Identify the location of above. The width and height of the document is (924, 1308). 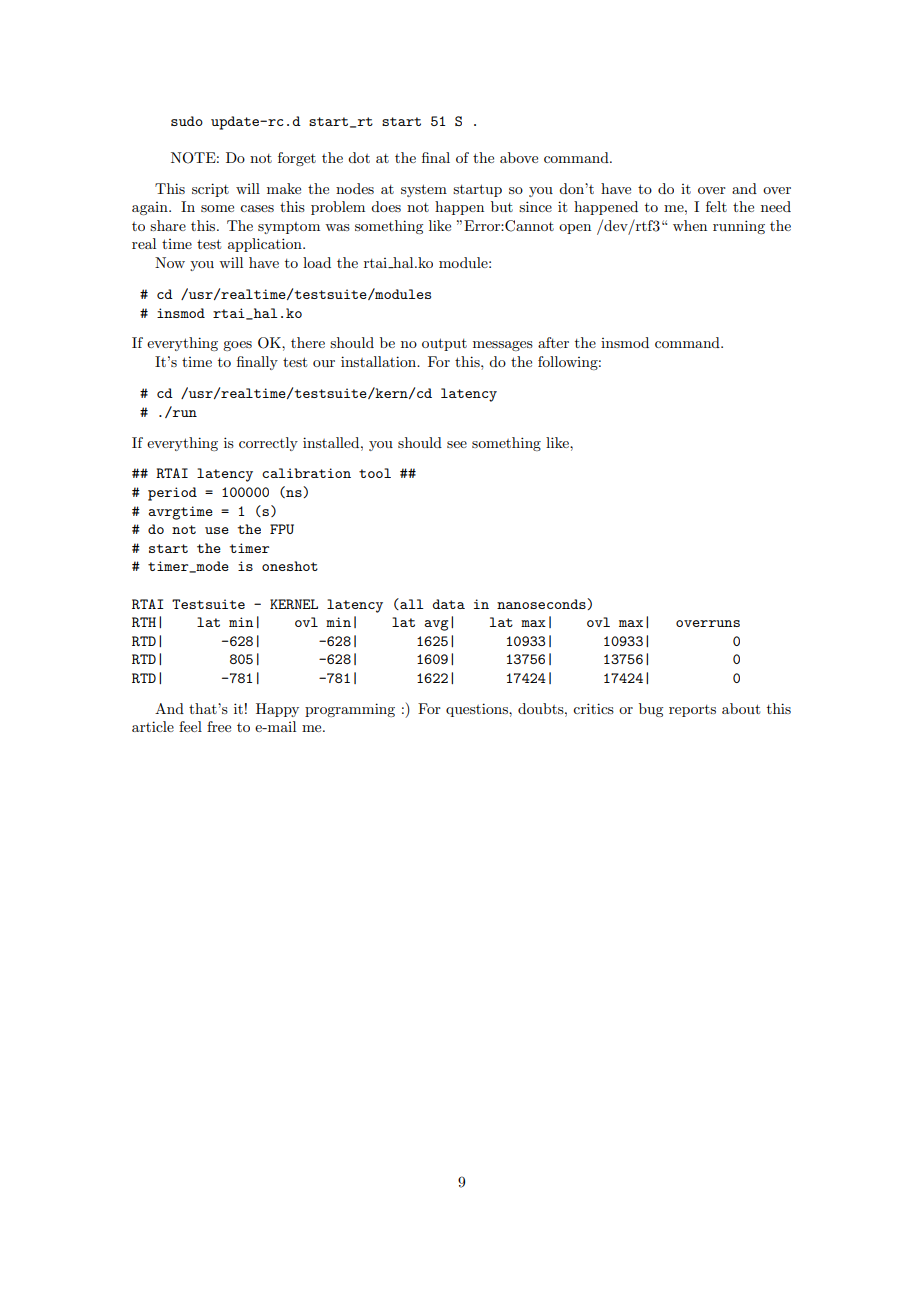
(519, 157).
